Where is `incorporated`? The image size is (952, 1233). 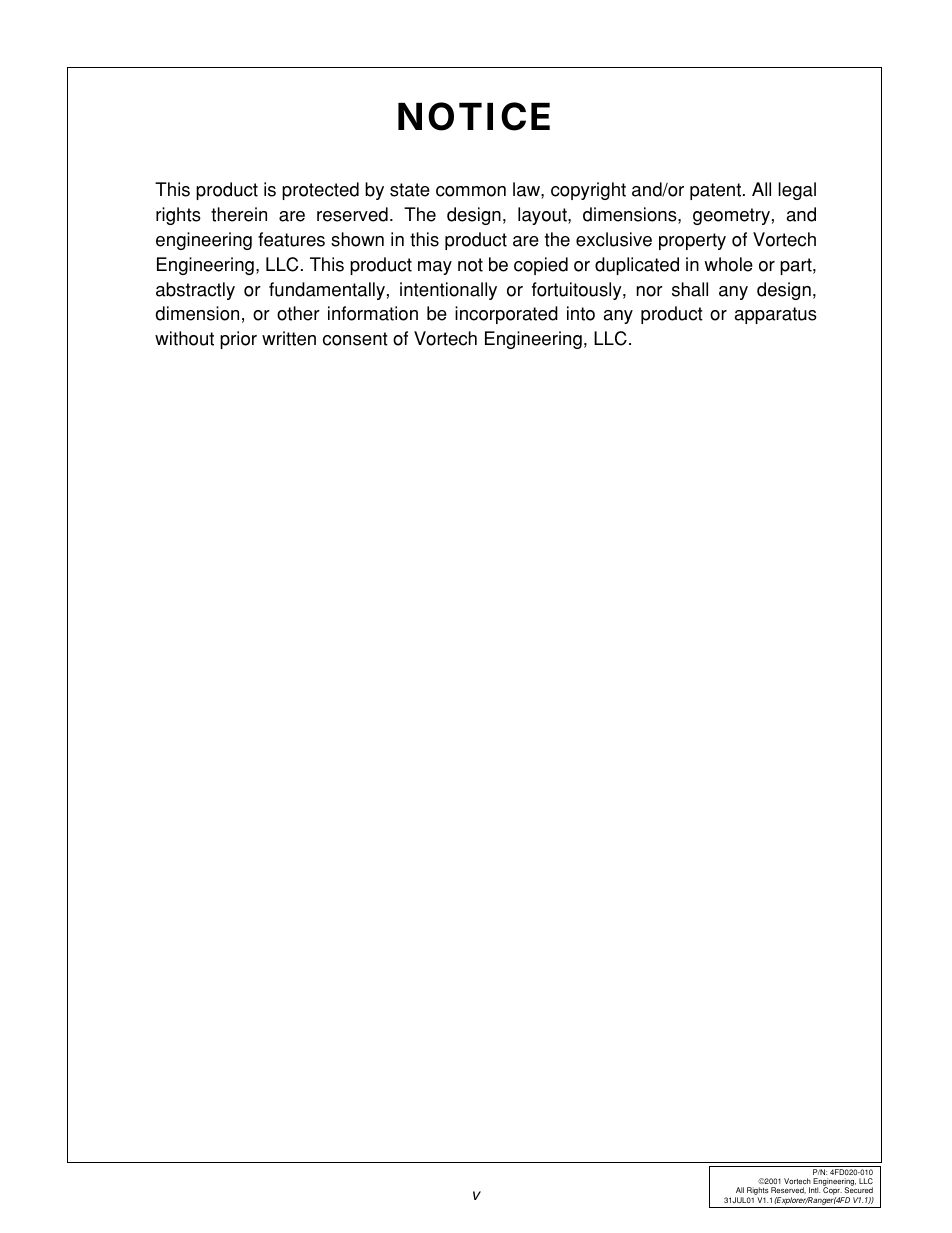 incorporated is located at coordinates (506, 315).
